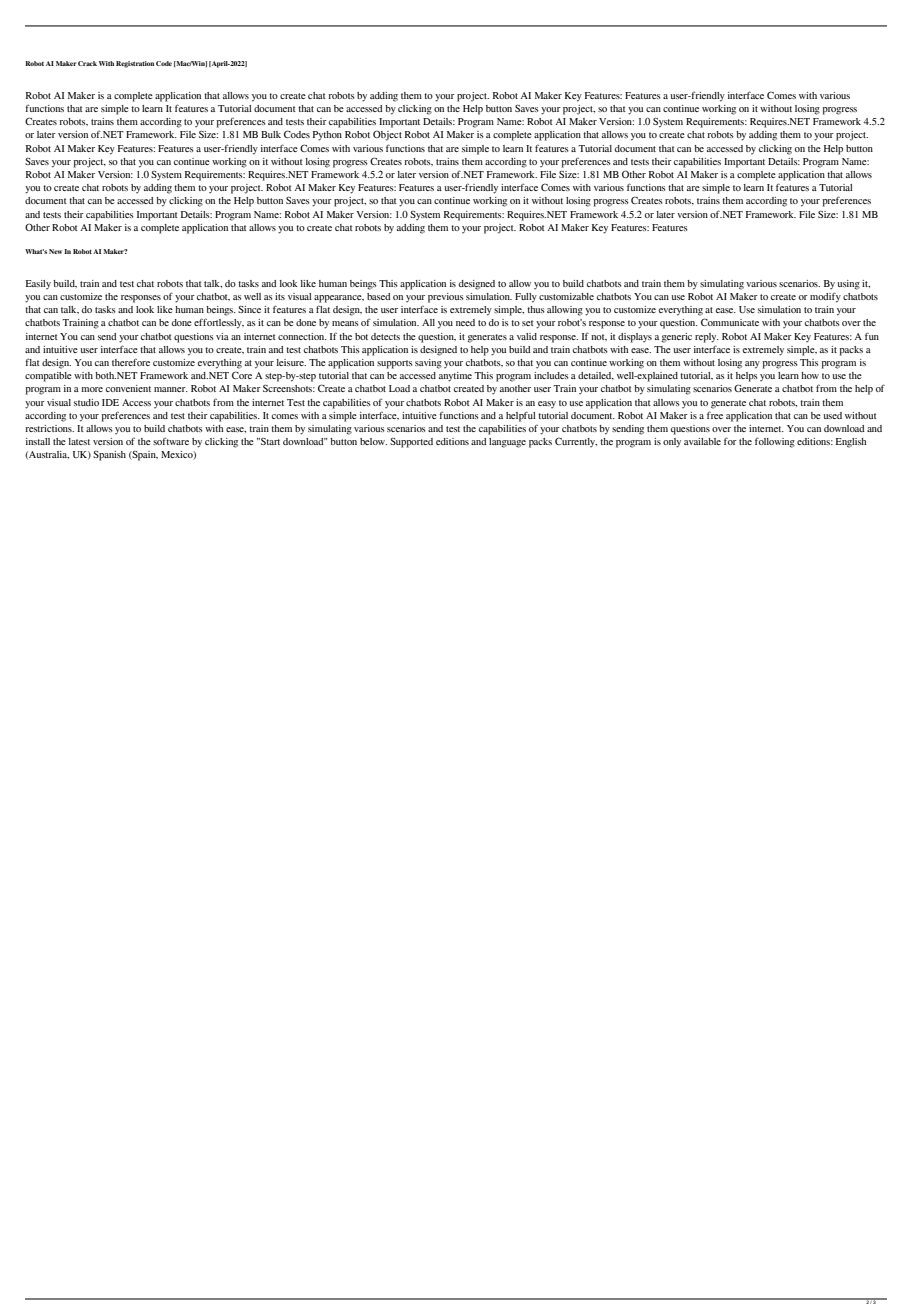 The height and width of the document is (1316, 912). I want to click on reply, so click(707, 338).
